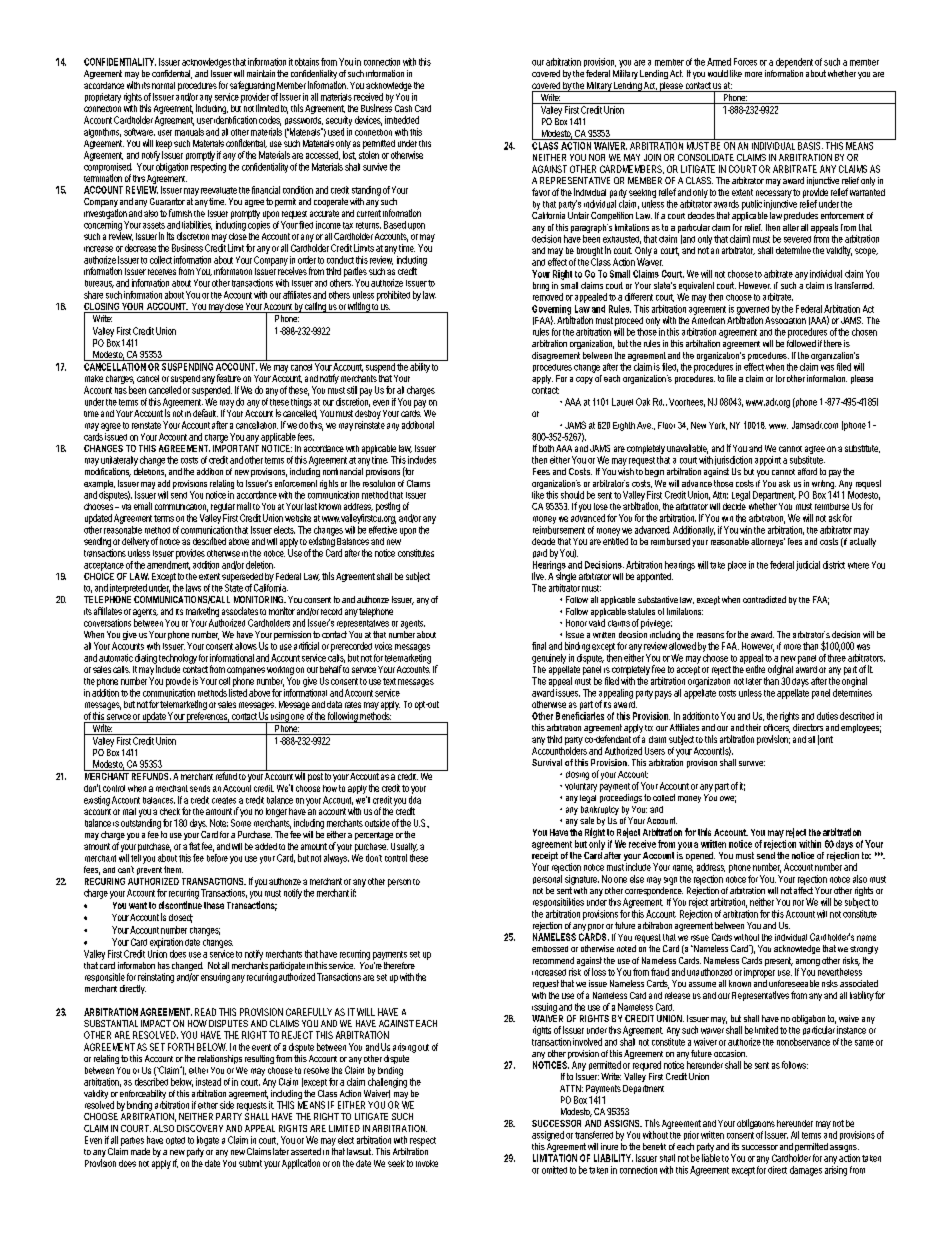 The image size is (952, 1233). I want to click on Cash, so click(403, 108).
